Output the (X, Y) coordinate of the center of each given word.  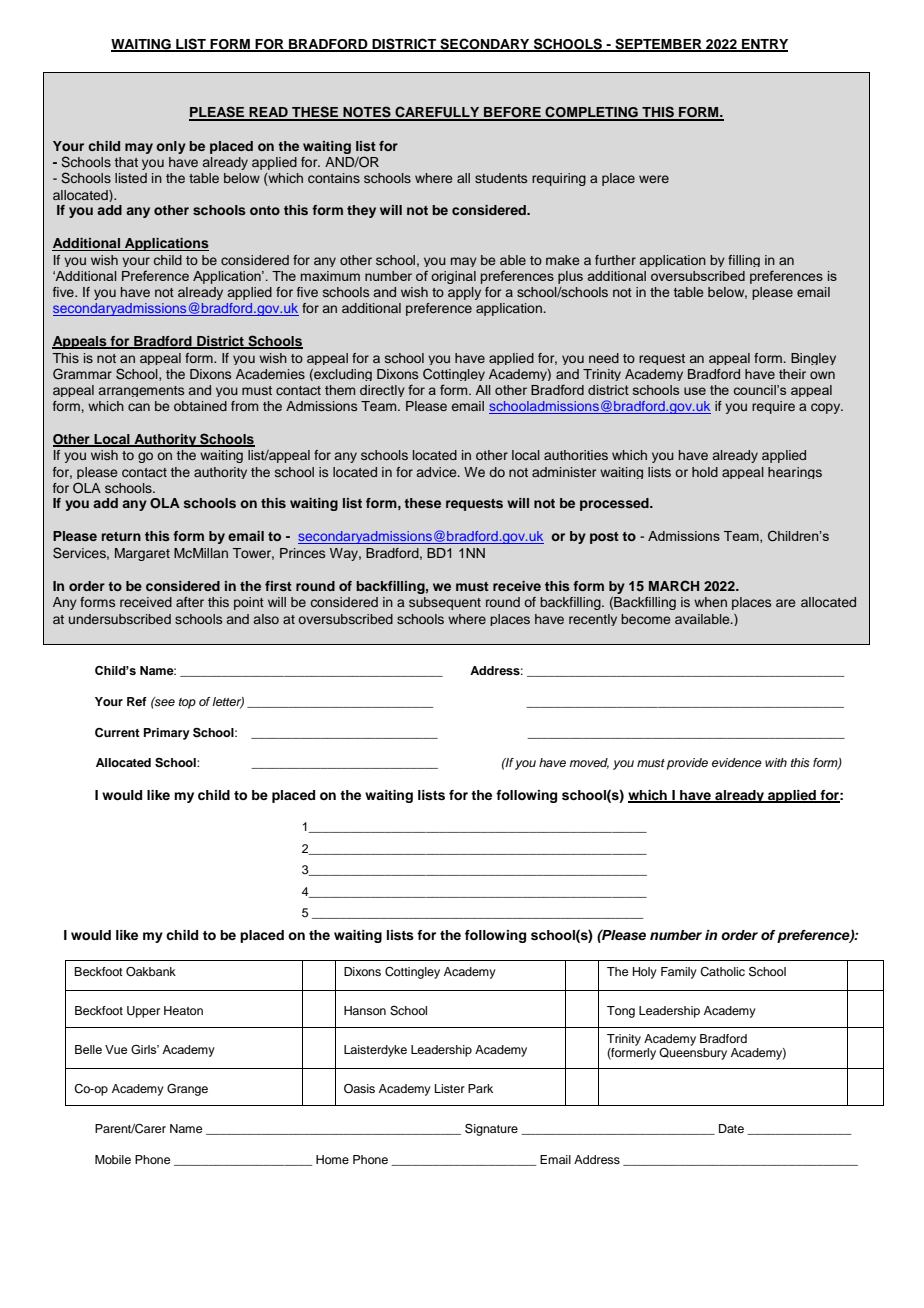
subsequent (445, 603)
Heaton (183, 1010)
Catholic (722, 972)
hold (705, 472)
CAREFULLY (437, 113)
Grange (187, 1090)
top (187, 703)
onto (265, 210)
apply (464, 293)
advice (438, 472)
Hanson (365, 1010)
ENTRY (764, 45)
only (171, 147)
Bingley (813, 359)
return (121, 536)
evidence (737, 762)
